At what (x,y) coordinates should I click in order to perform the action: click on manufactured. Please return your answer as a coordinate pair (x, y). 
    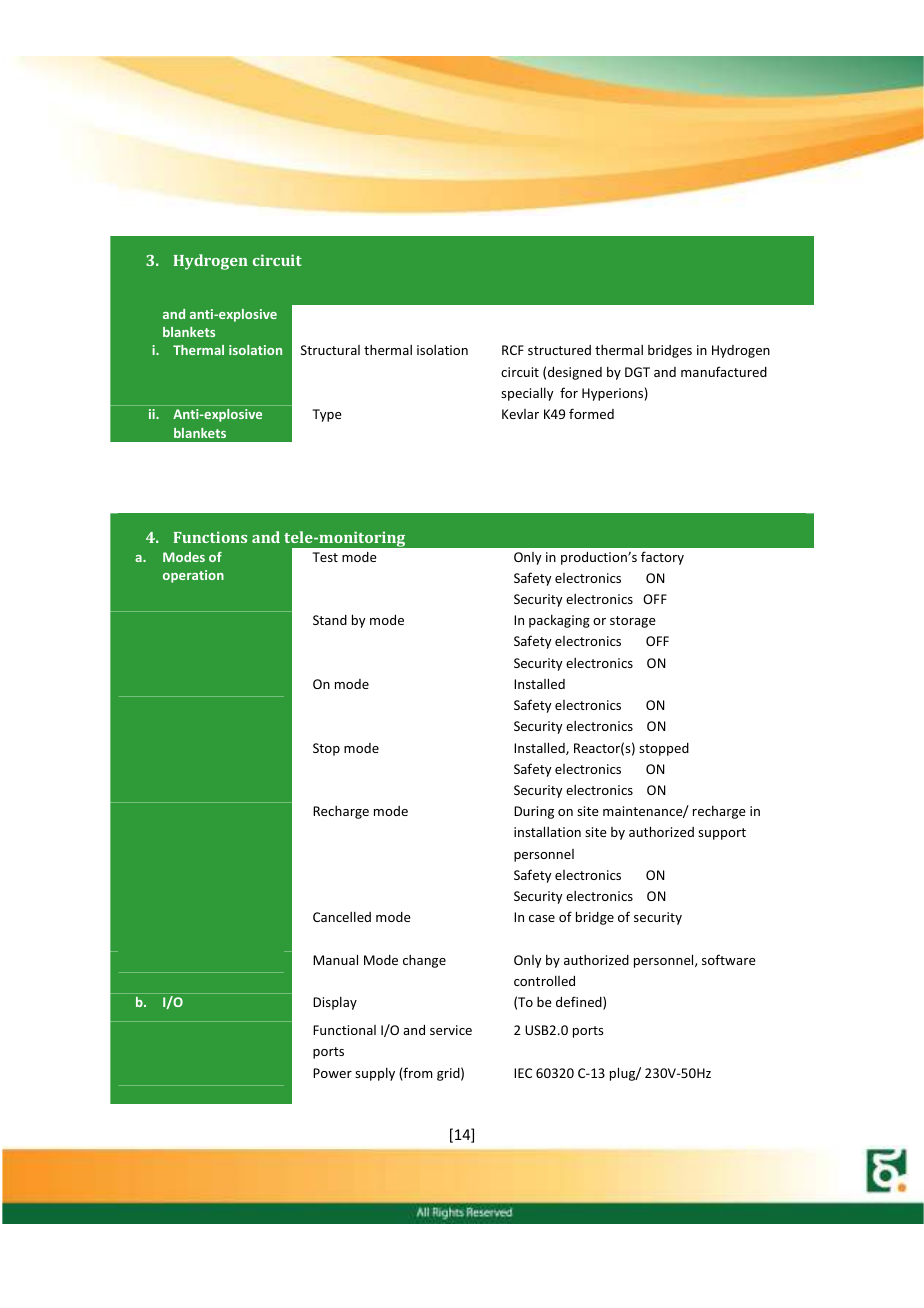
    Looking at the image, I should click on (724, 371).
